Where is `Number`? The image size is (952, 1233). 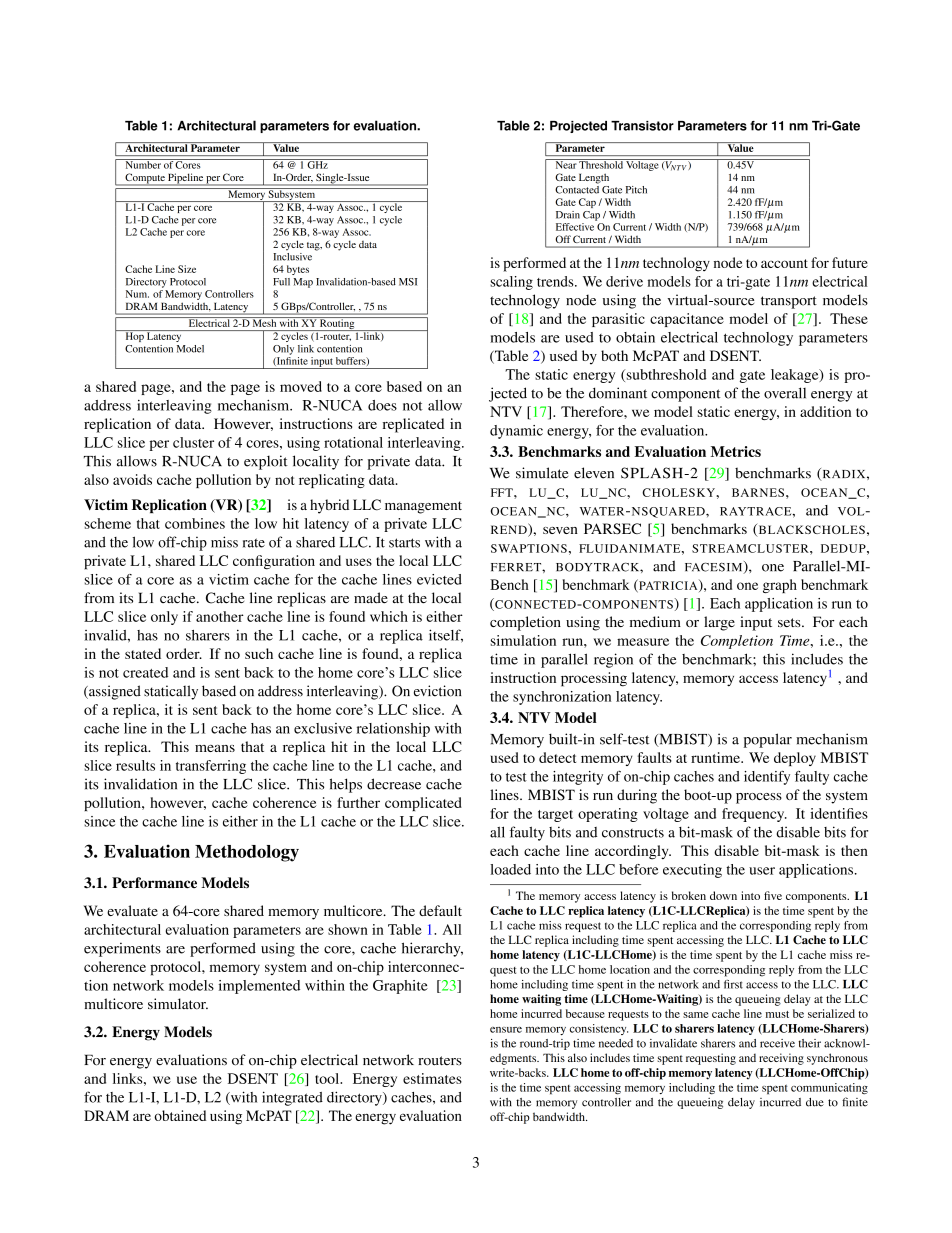 Number is located at coordinates (143, 164).
